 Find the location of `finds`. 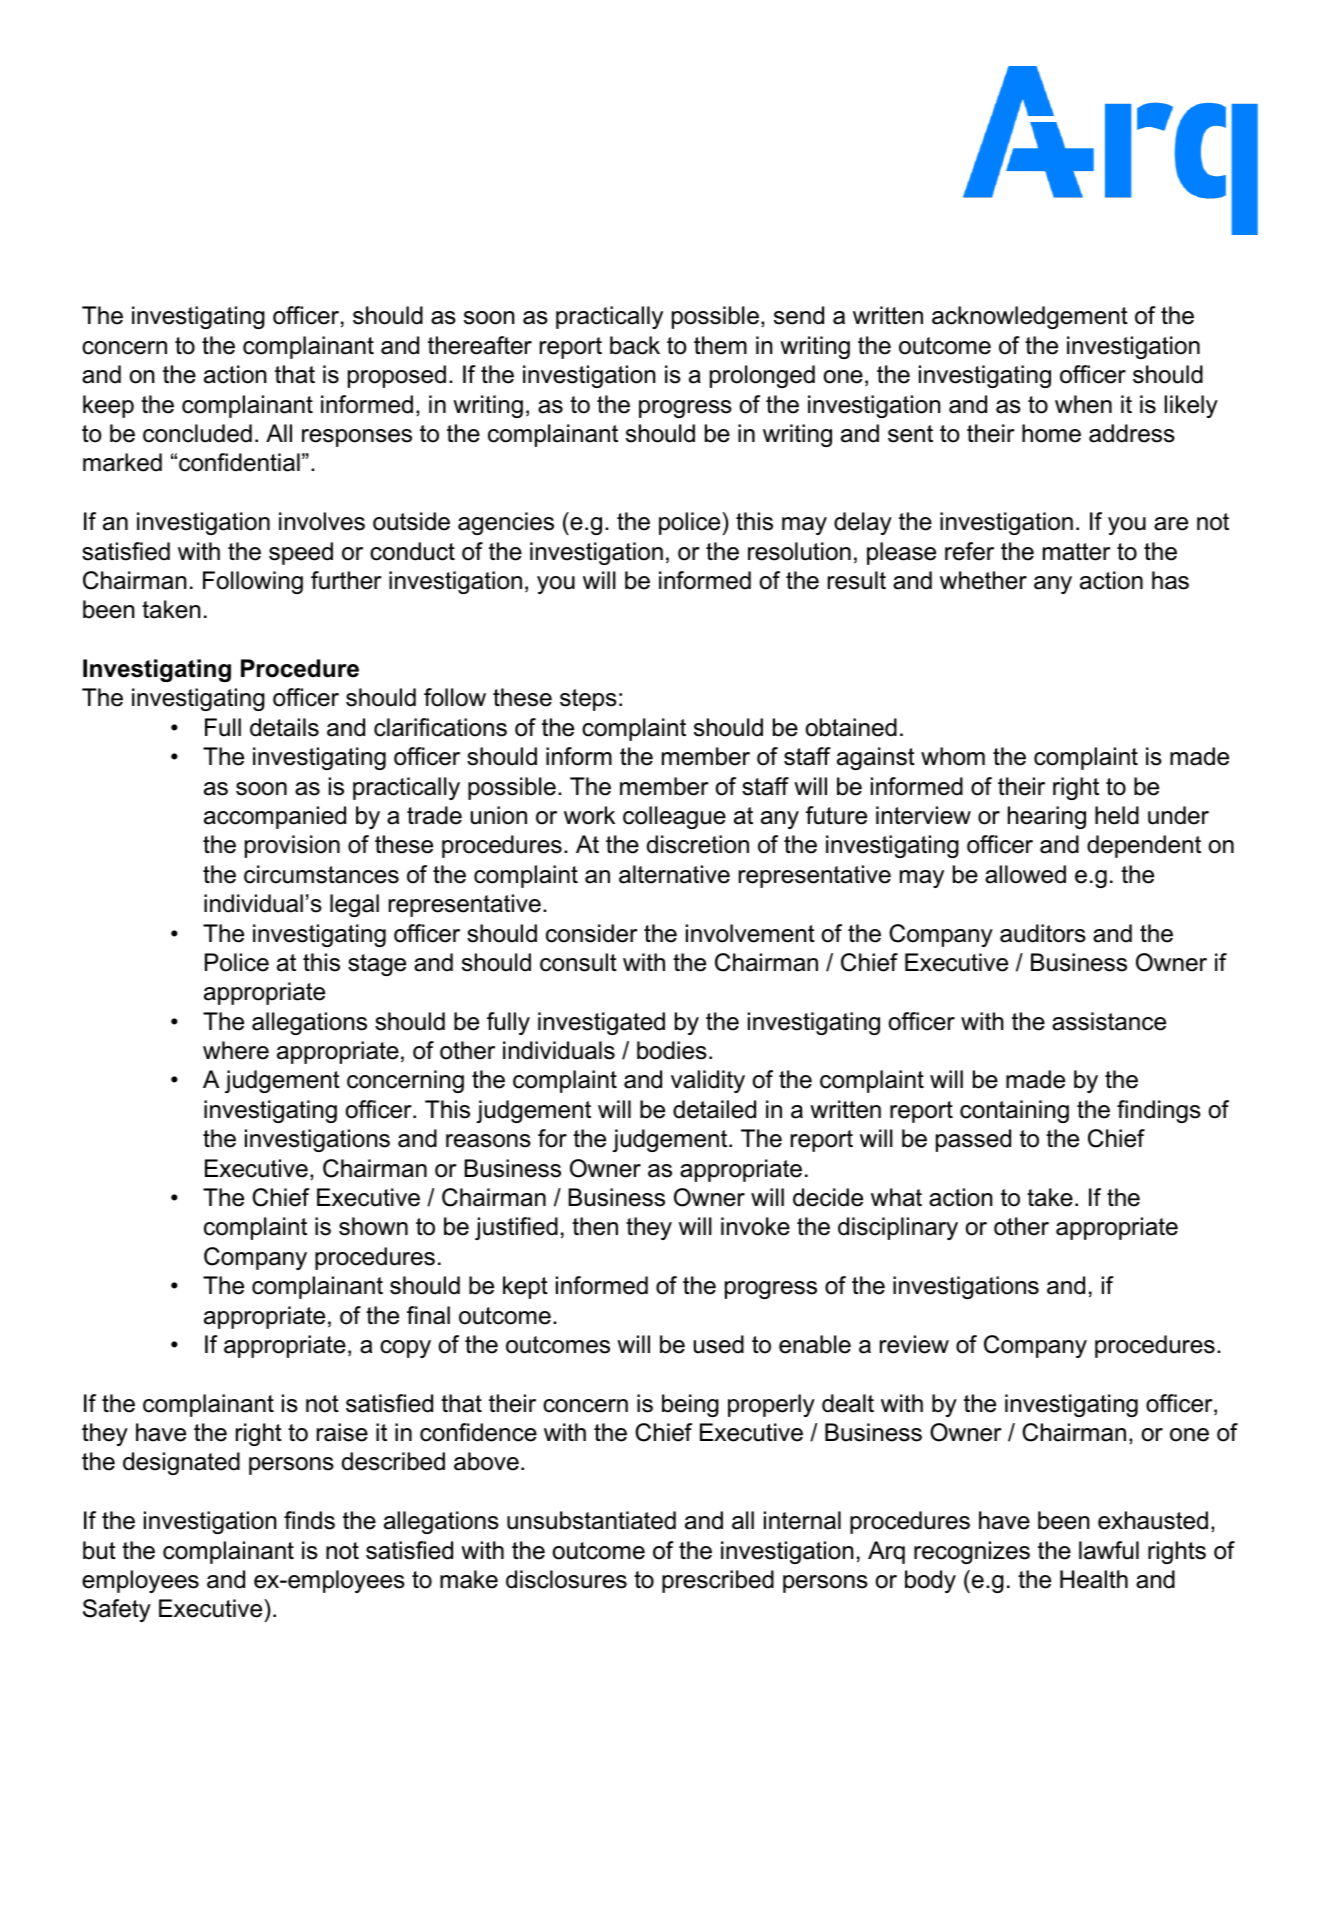

finds is located at coordinates (309, 1520).
